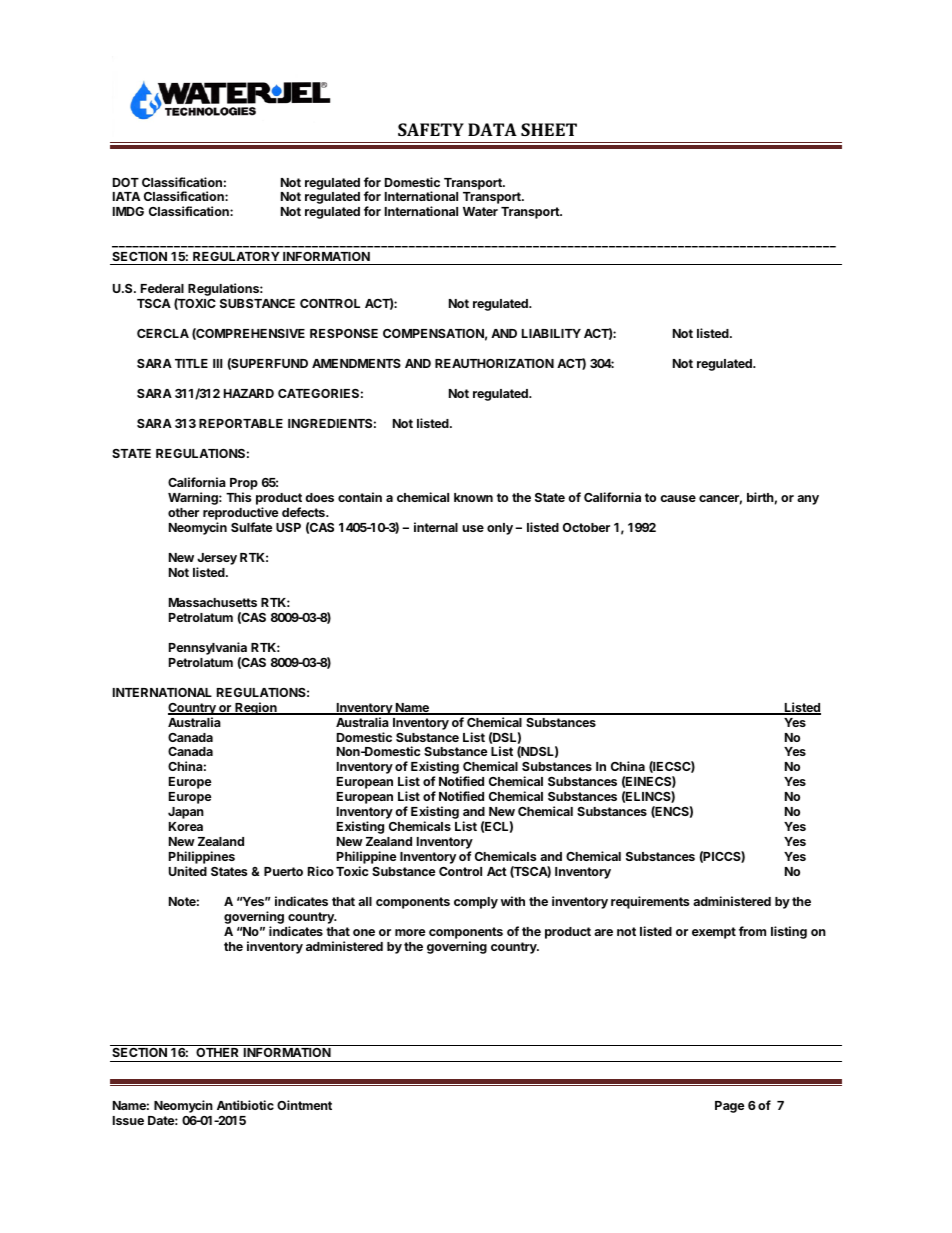  Describe the element at coordinates (492, 129) in the screenshot. I see `DATA` at that location.
